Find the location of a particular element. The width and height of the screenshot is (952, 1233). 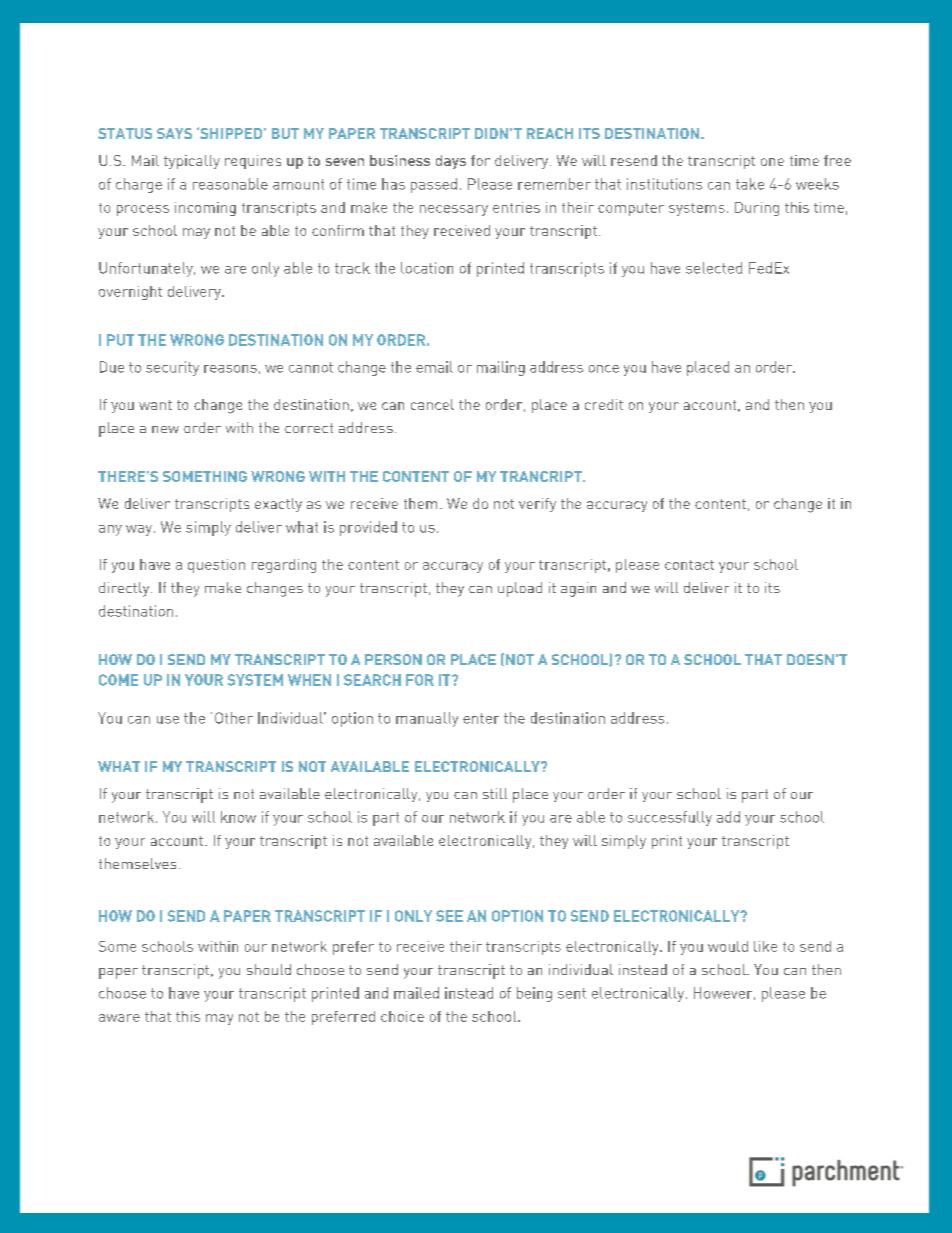

days is located at coordinates (451, 162).
